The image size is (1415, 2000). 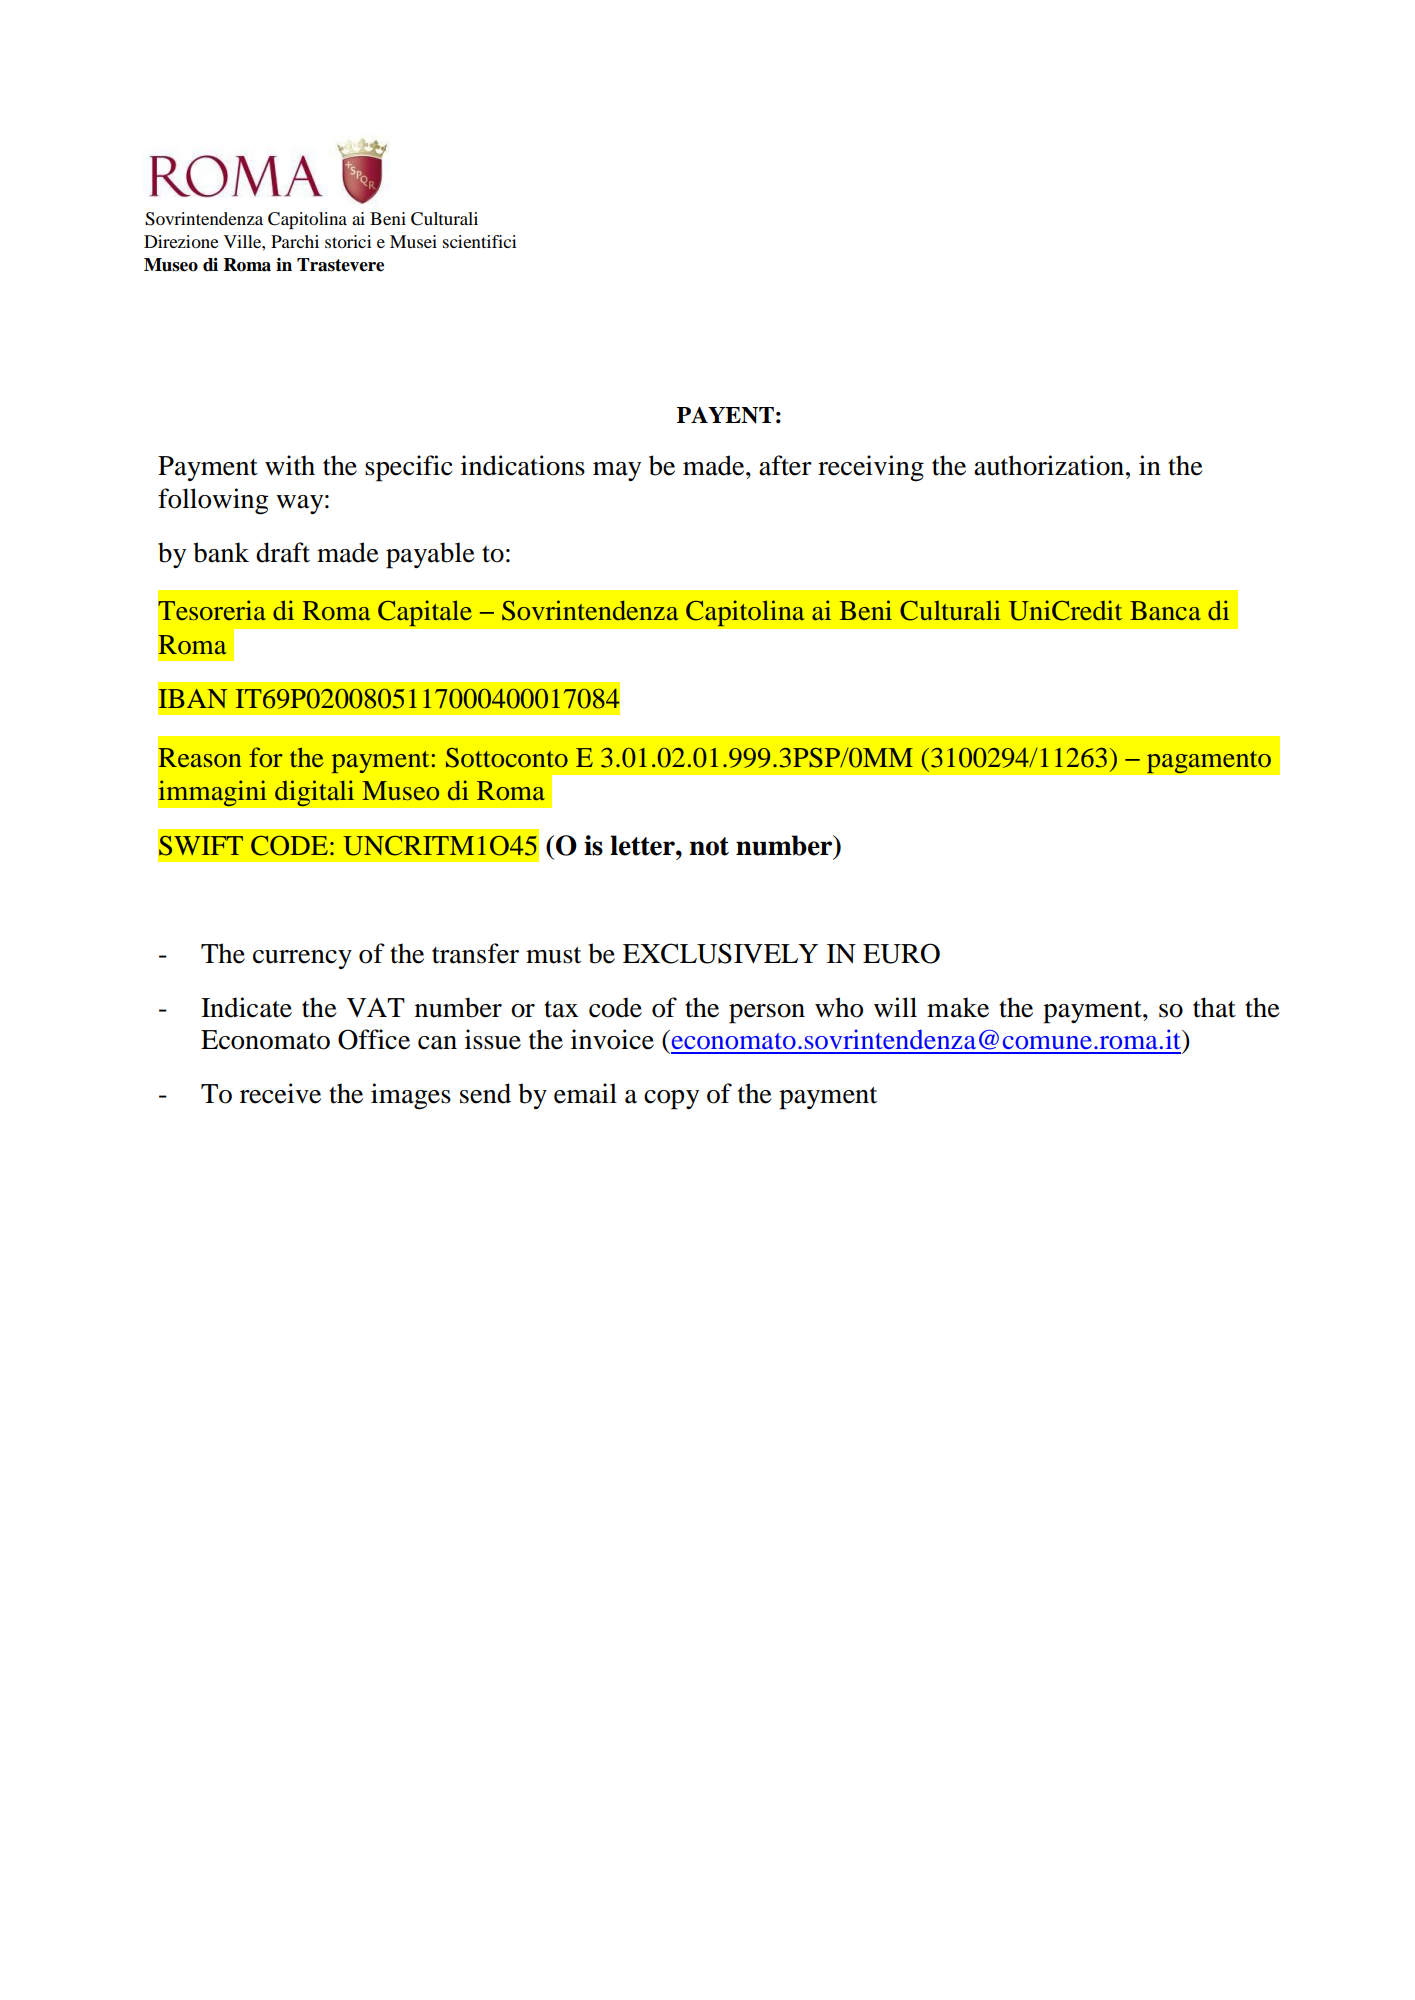 What do you see at coordinates (871, 468) in the image?
I see `receiving` at bounding box center [871, 468].
